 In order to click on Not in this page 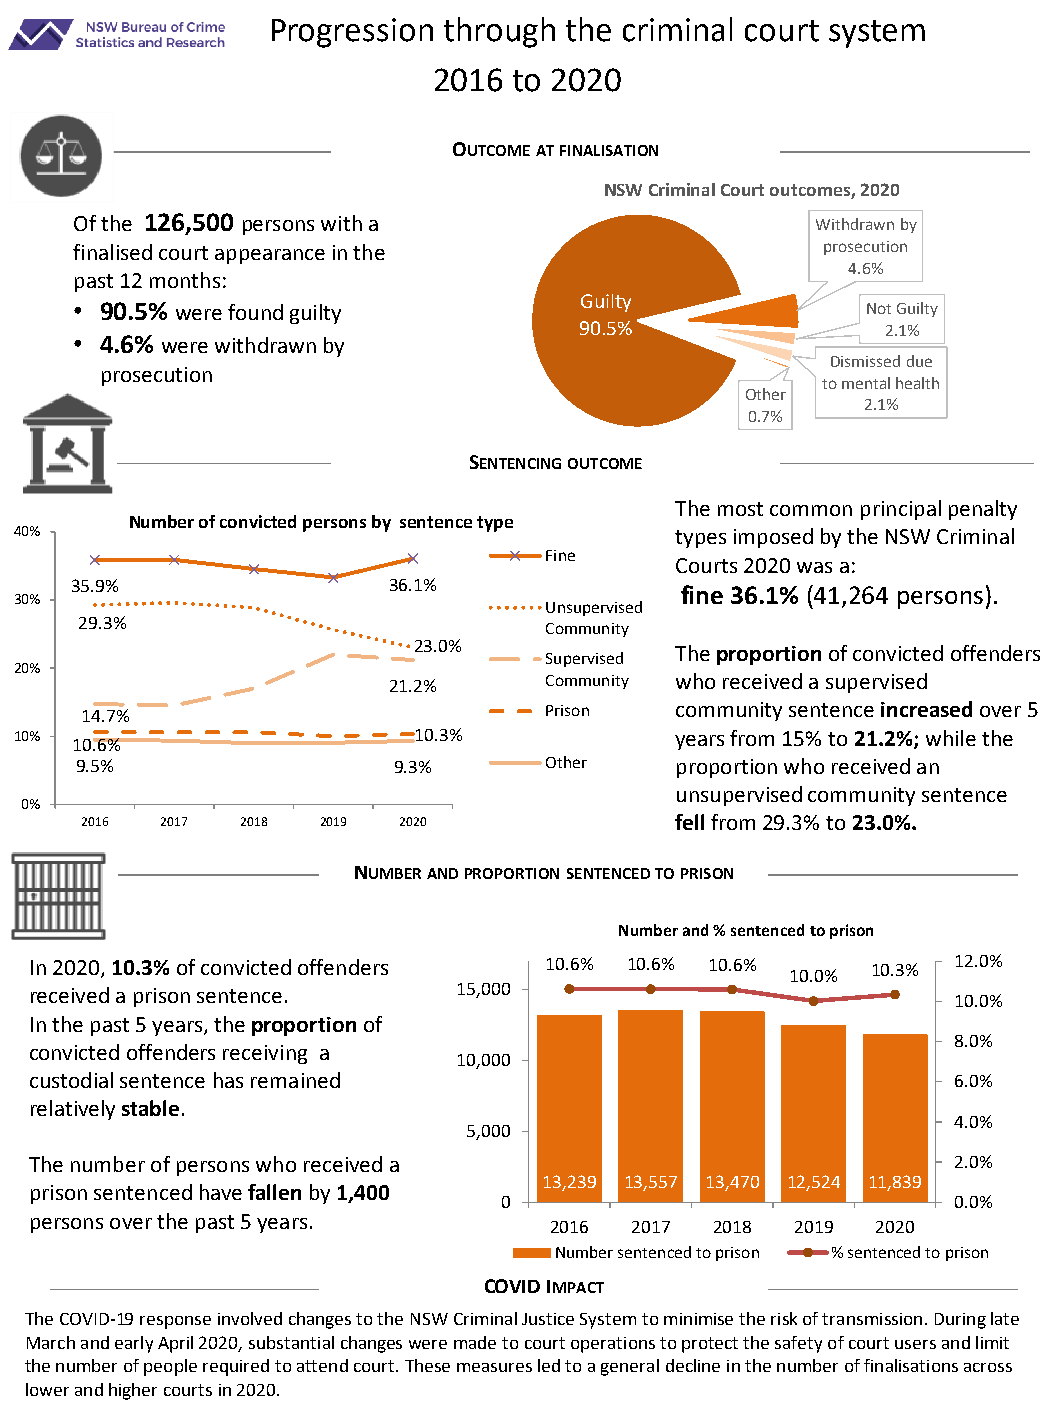, I will do `click(879, 308)`.
